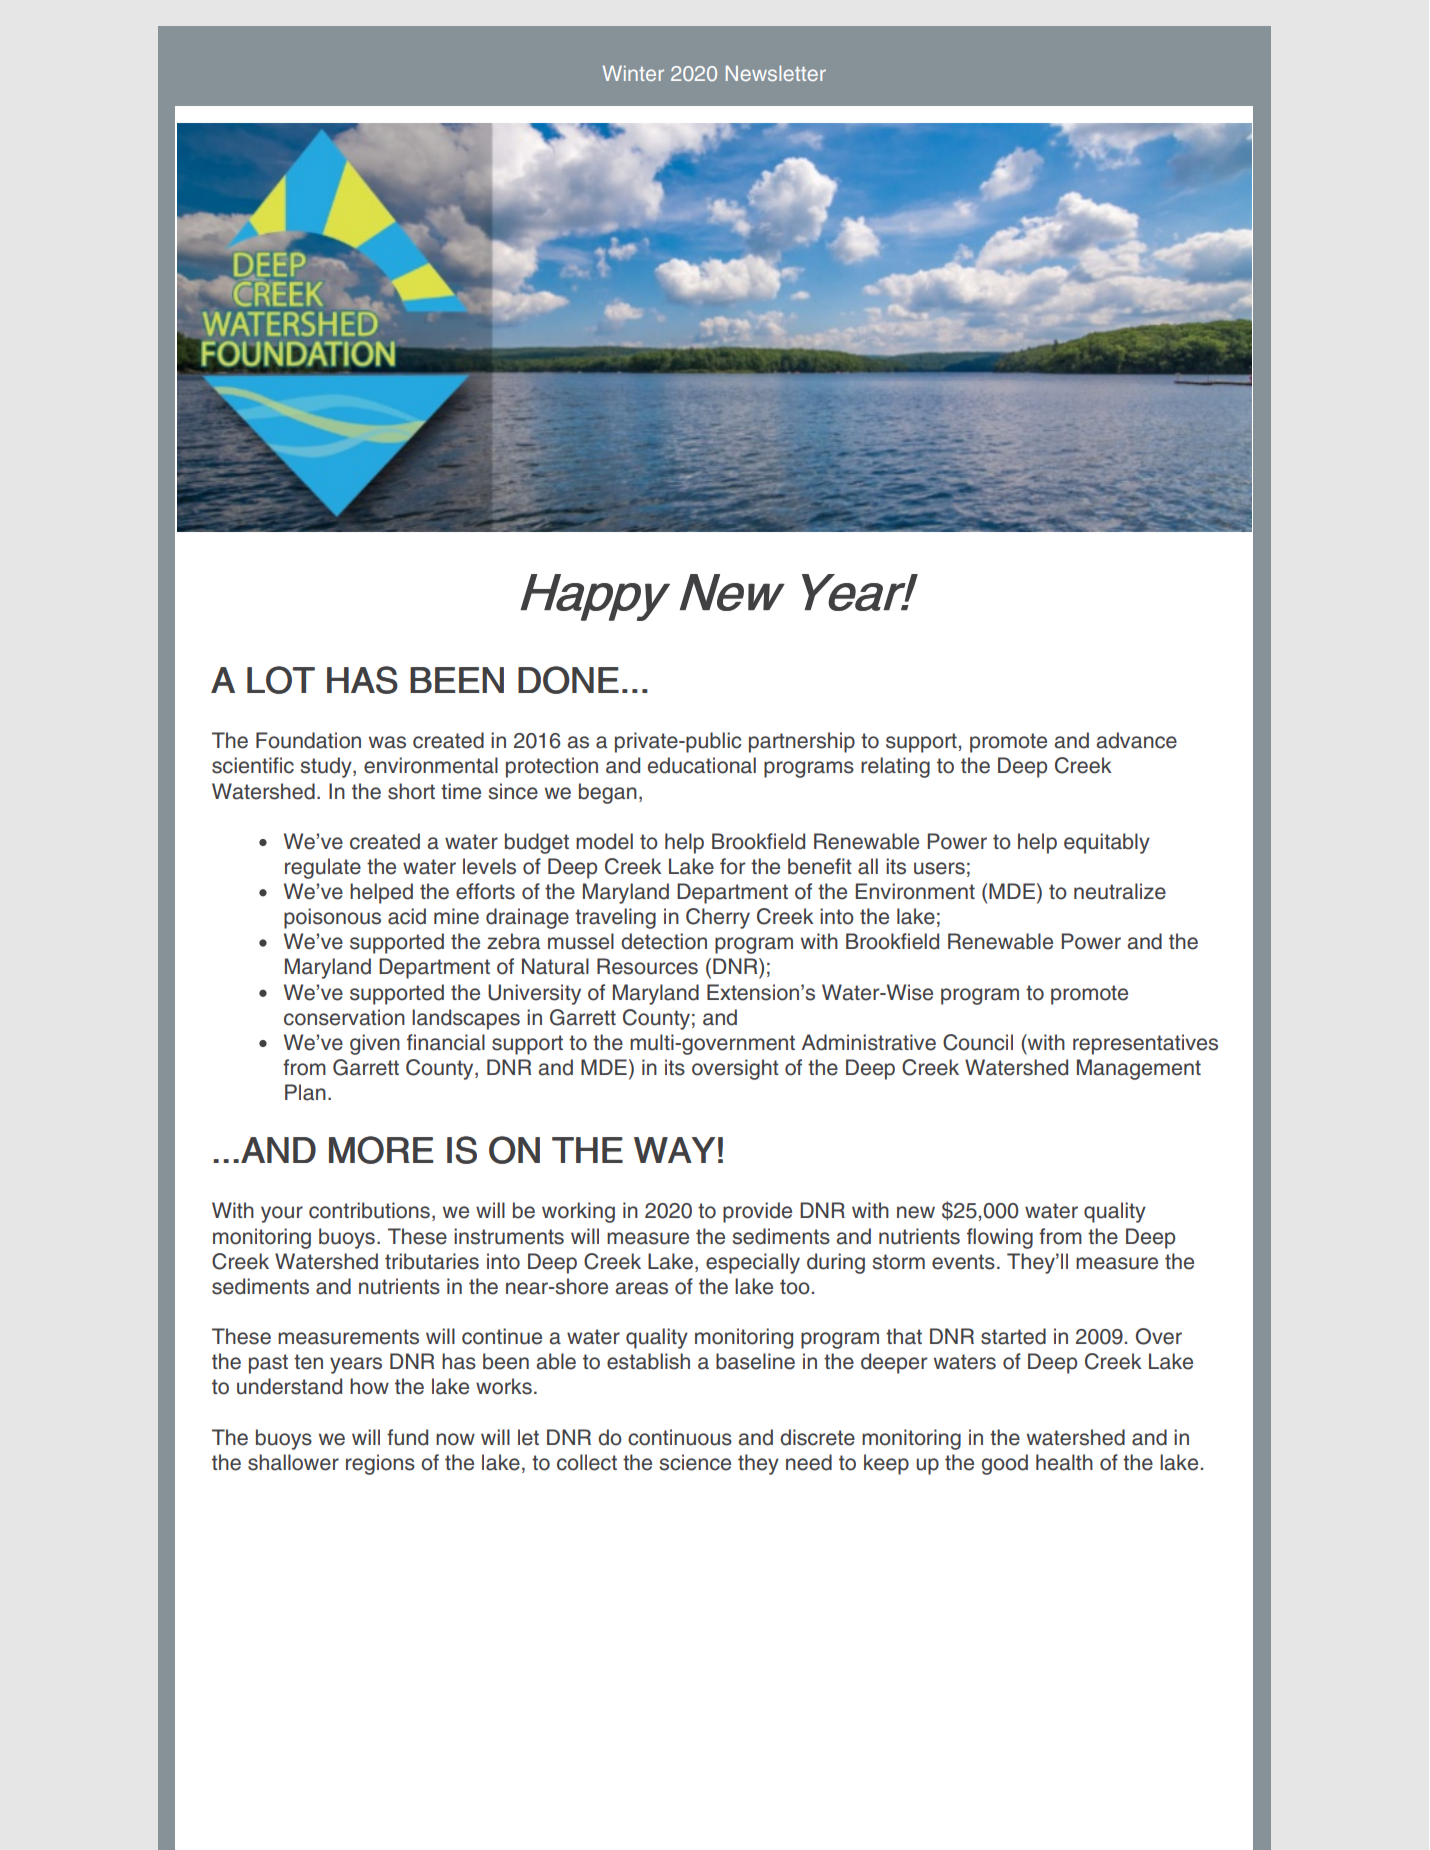  What do you see at coordinates (1137, 740) in the page?
I see `advance` at bounding box center [1137, 740].
